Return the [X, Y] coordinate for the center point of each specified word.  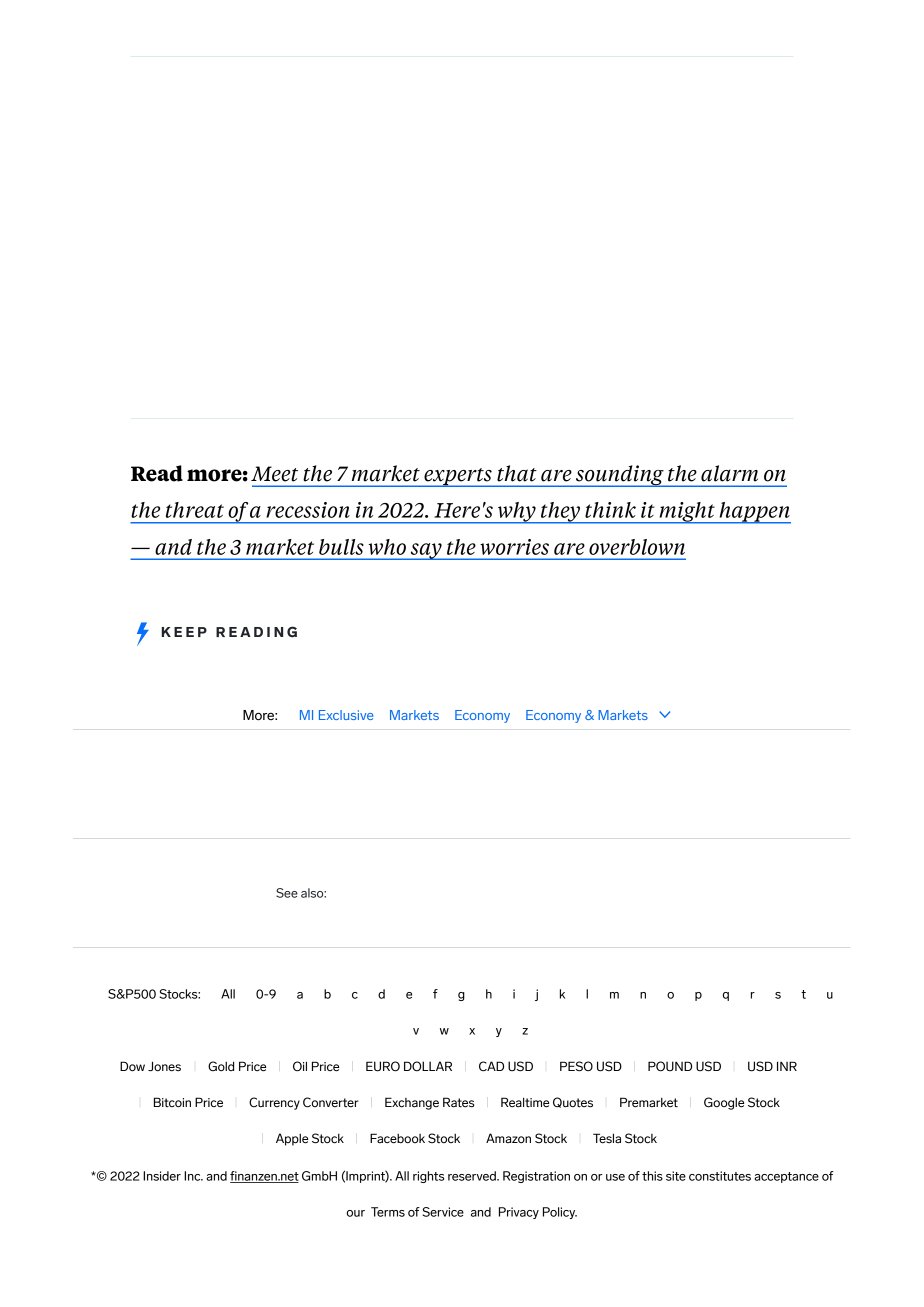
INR [787, 1066]
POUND [670, 1066]
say [426, 551]
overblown [637, 547]
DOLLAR [428, 1066]
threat [195, 510]
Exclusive [346, 715]
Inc [193, 1176]
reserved [473, 1176]
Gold [221, 1066]
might [687, 513]
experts [458, 477]
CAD [491, 1066]
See [287, 893]
